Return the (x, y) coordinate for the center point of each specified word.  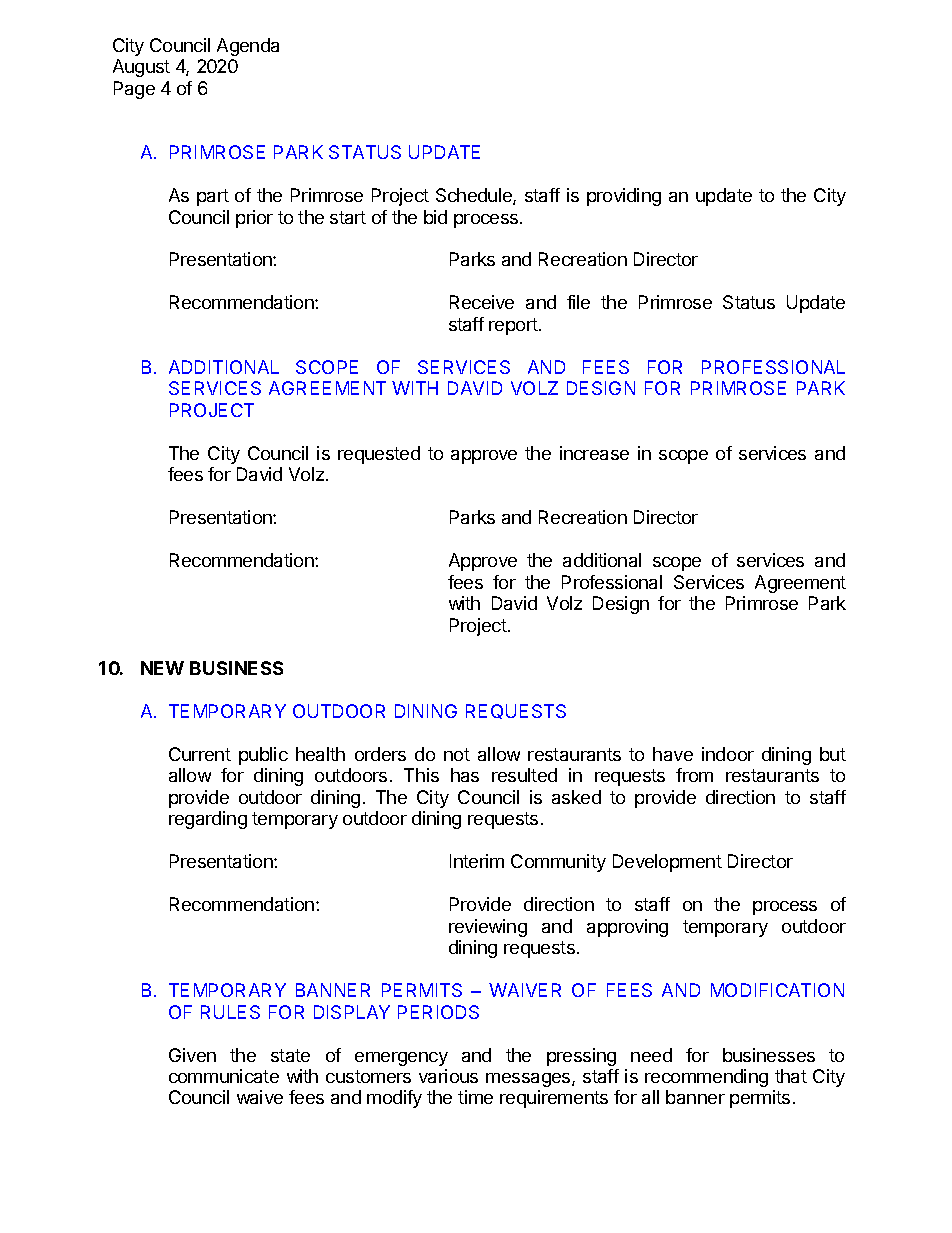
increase (594, 453)
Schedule (475, 196)
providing (624, 197)
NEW (162, 668)
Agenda (248, 47)
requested (379, 455)
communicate (224, 1076)
